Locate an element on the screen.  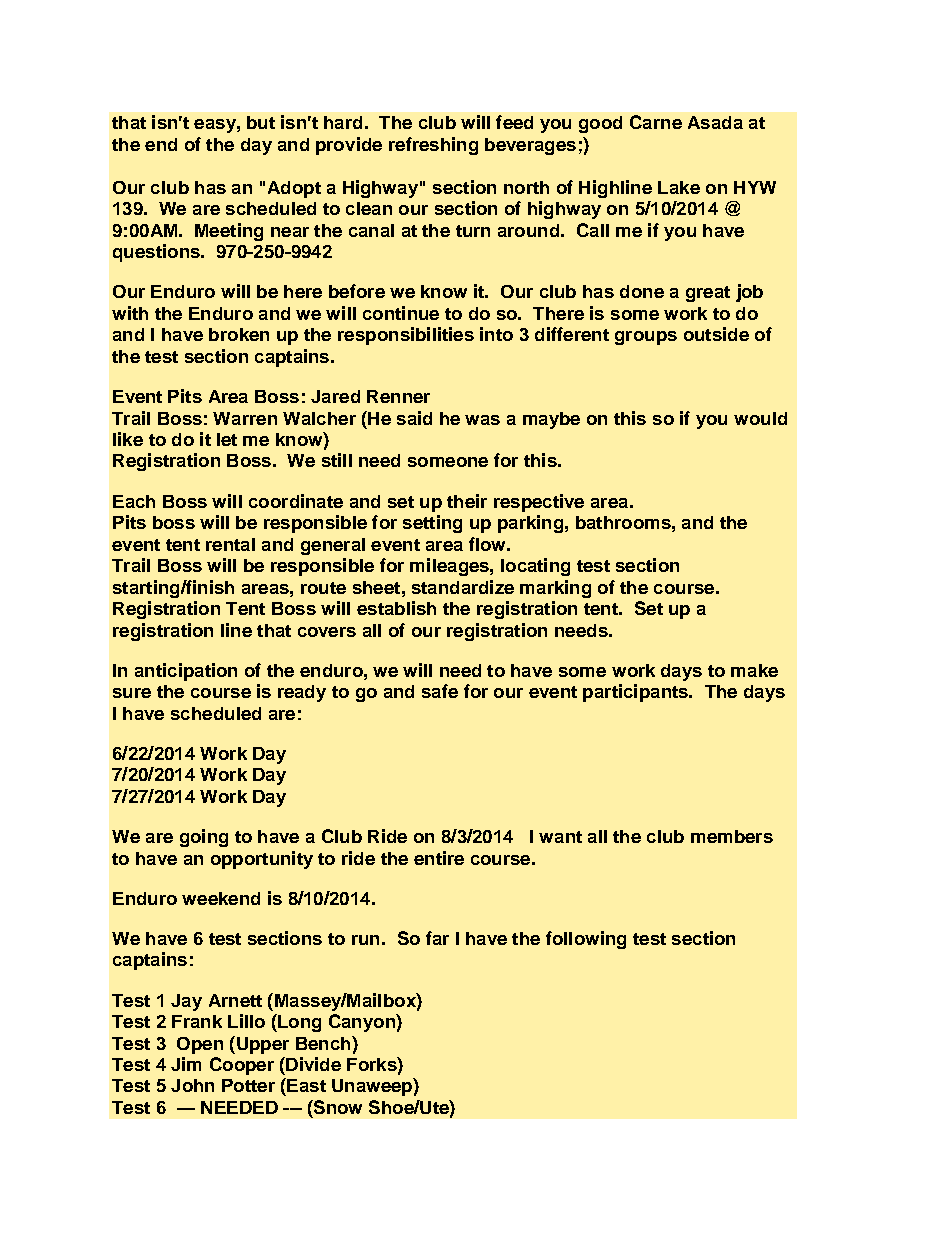
anticipation is located at coordinates (186, 672).
